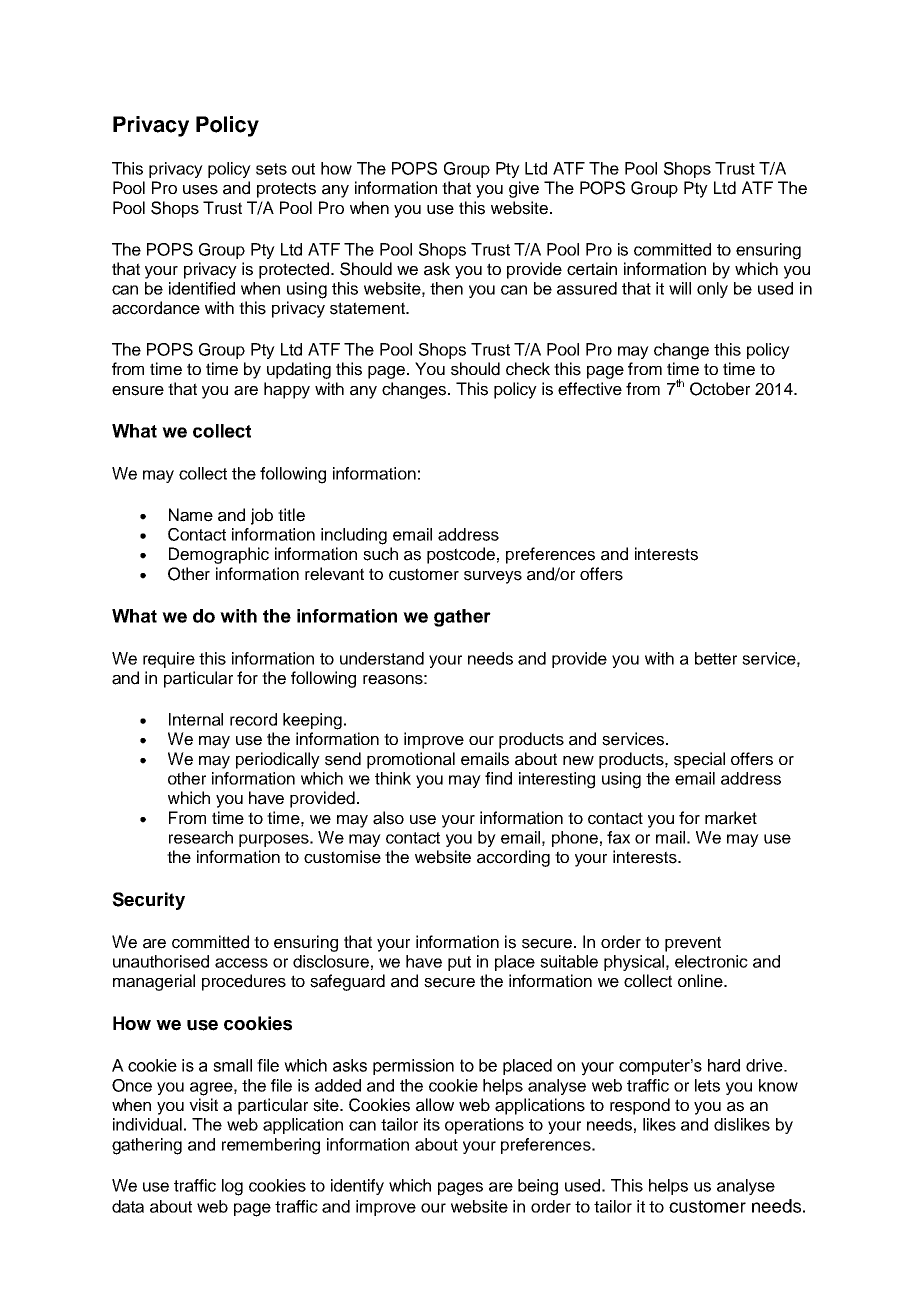  Describe the element at coordinates (716, 658) in the screenshot. I see `better` at that location.
